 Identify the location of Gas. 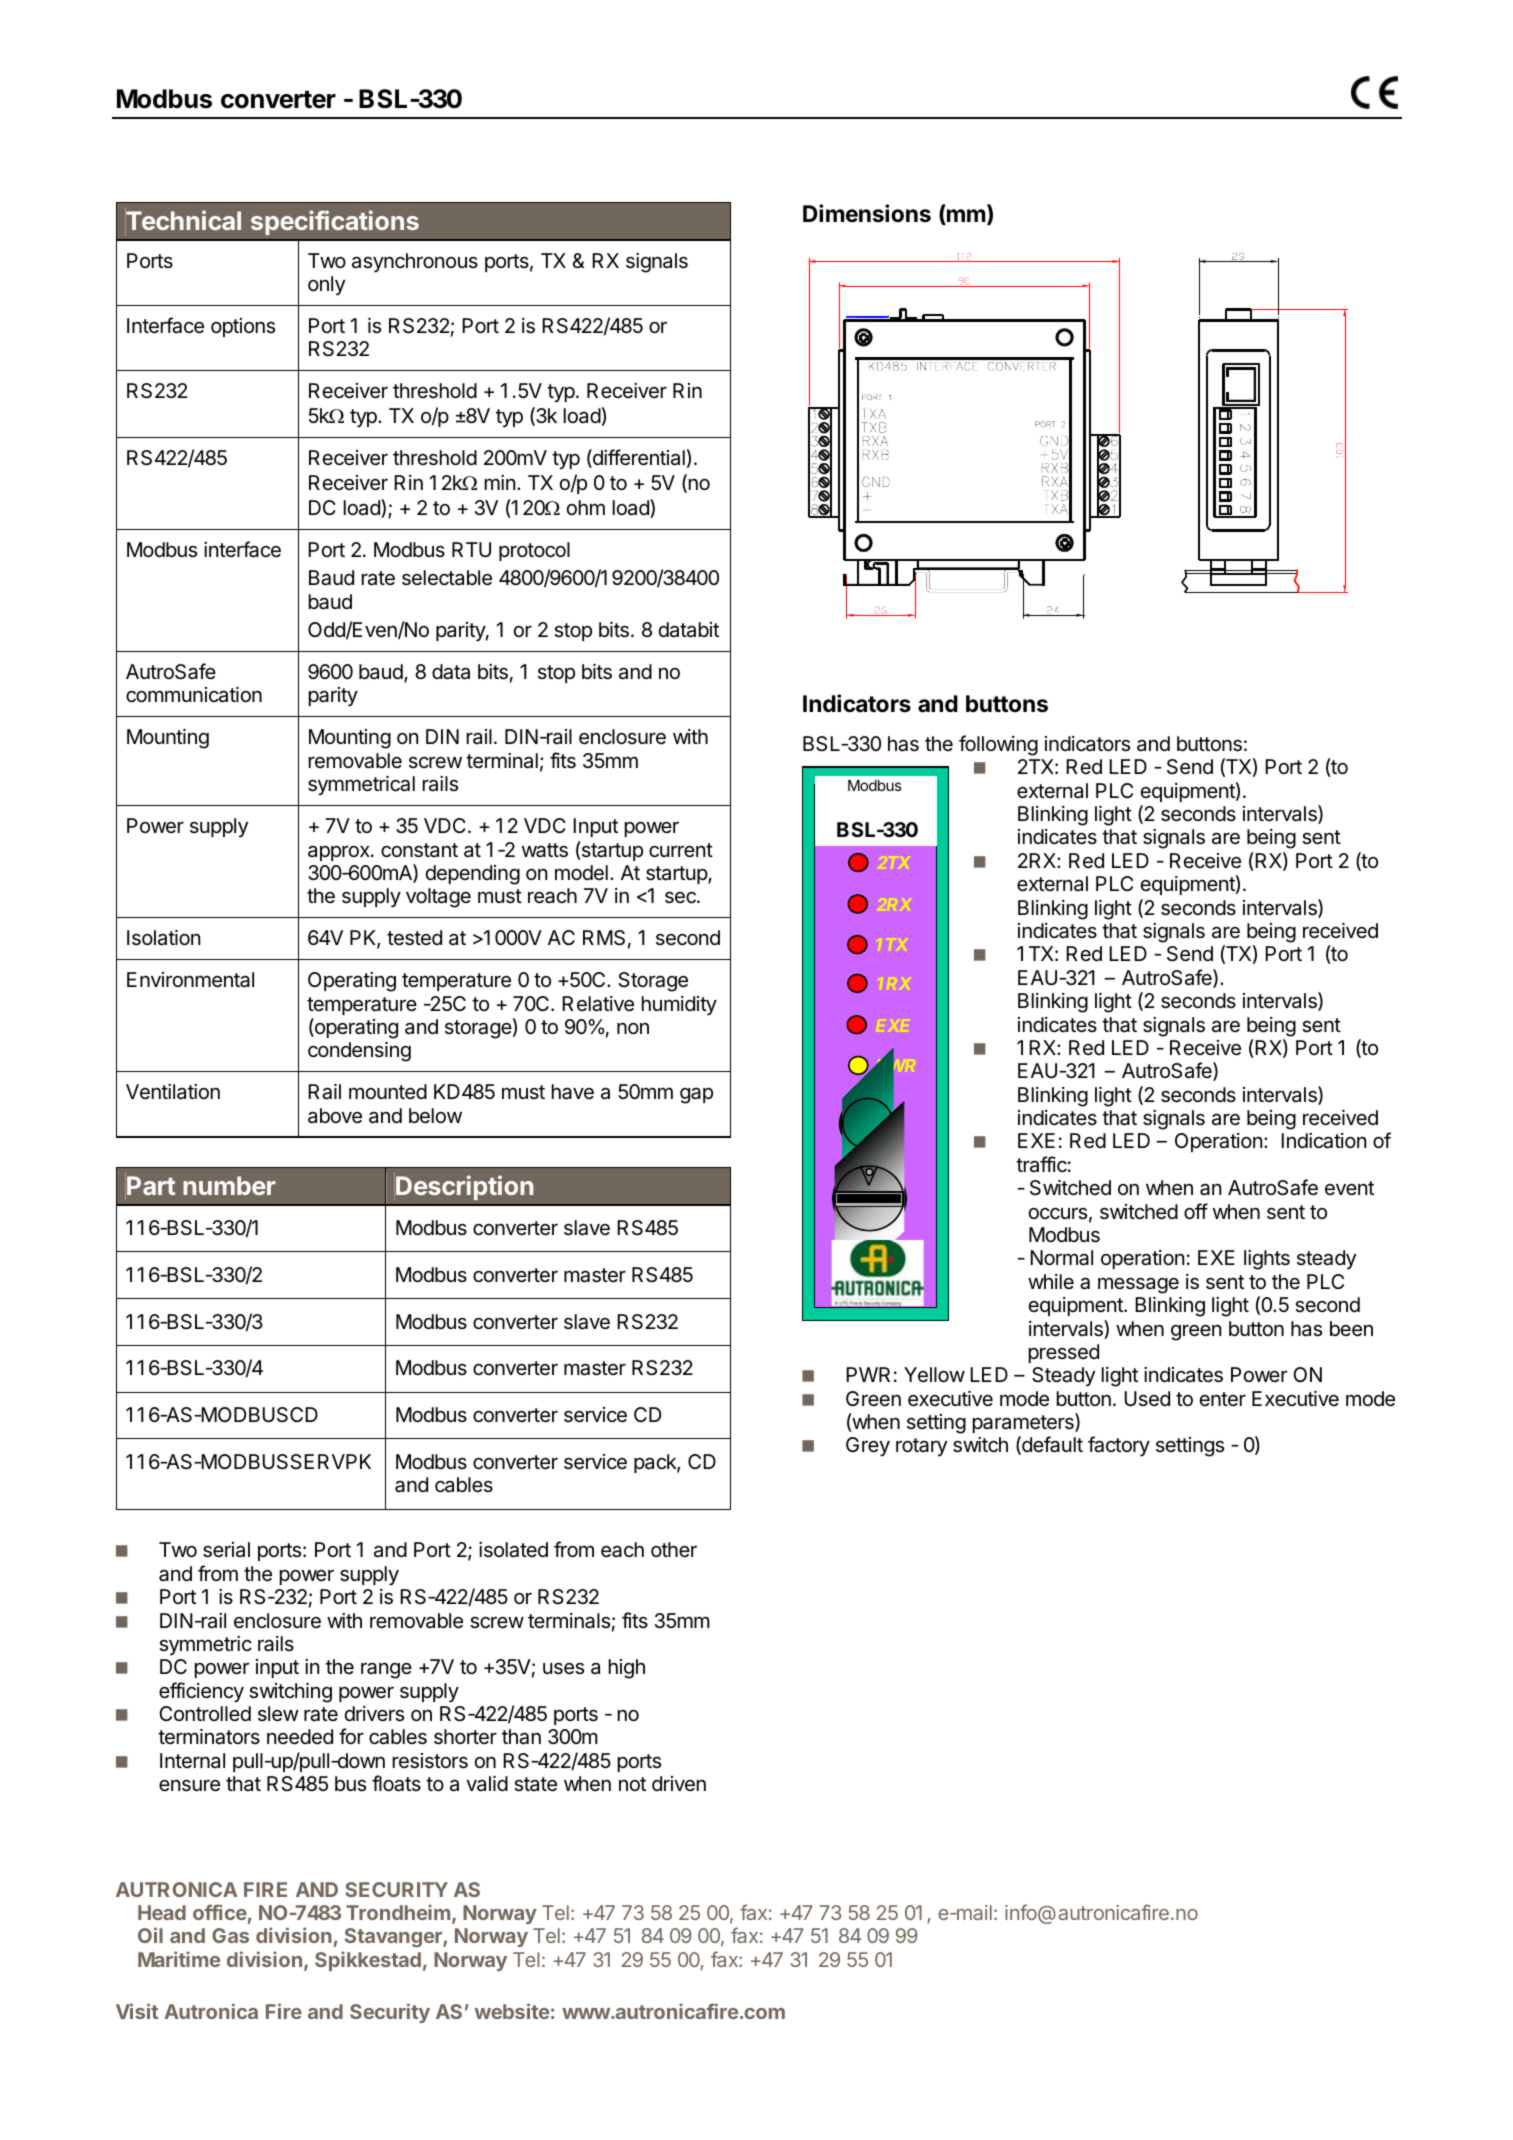
(230, 1935).
